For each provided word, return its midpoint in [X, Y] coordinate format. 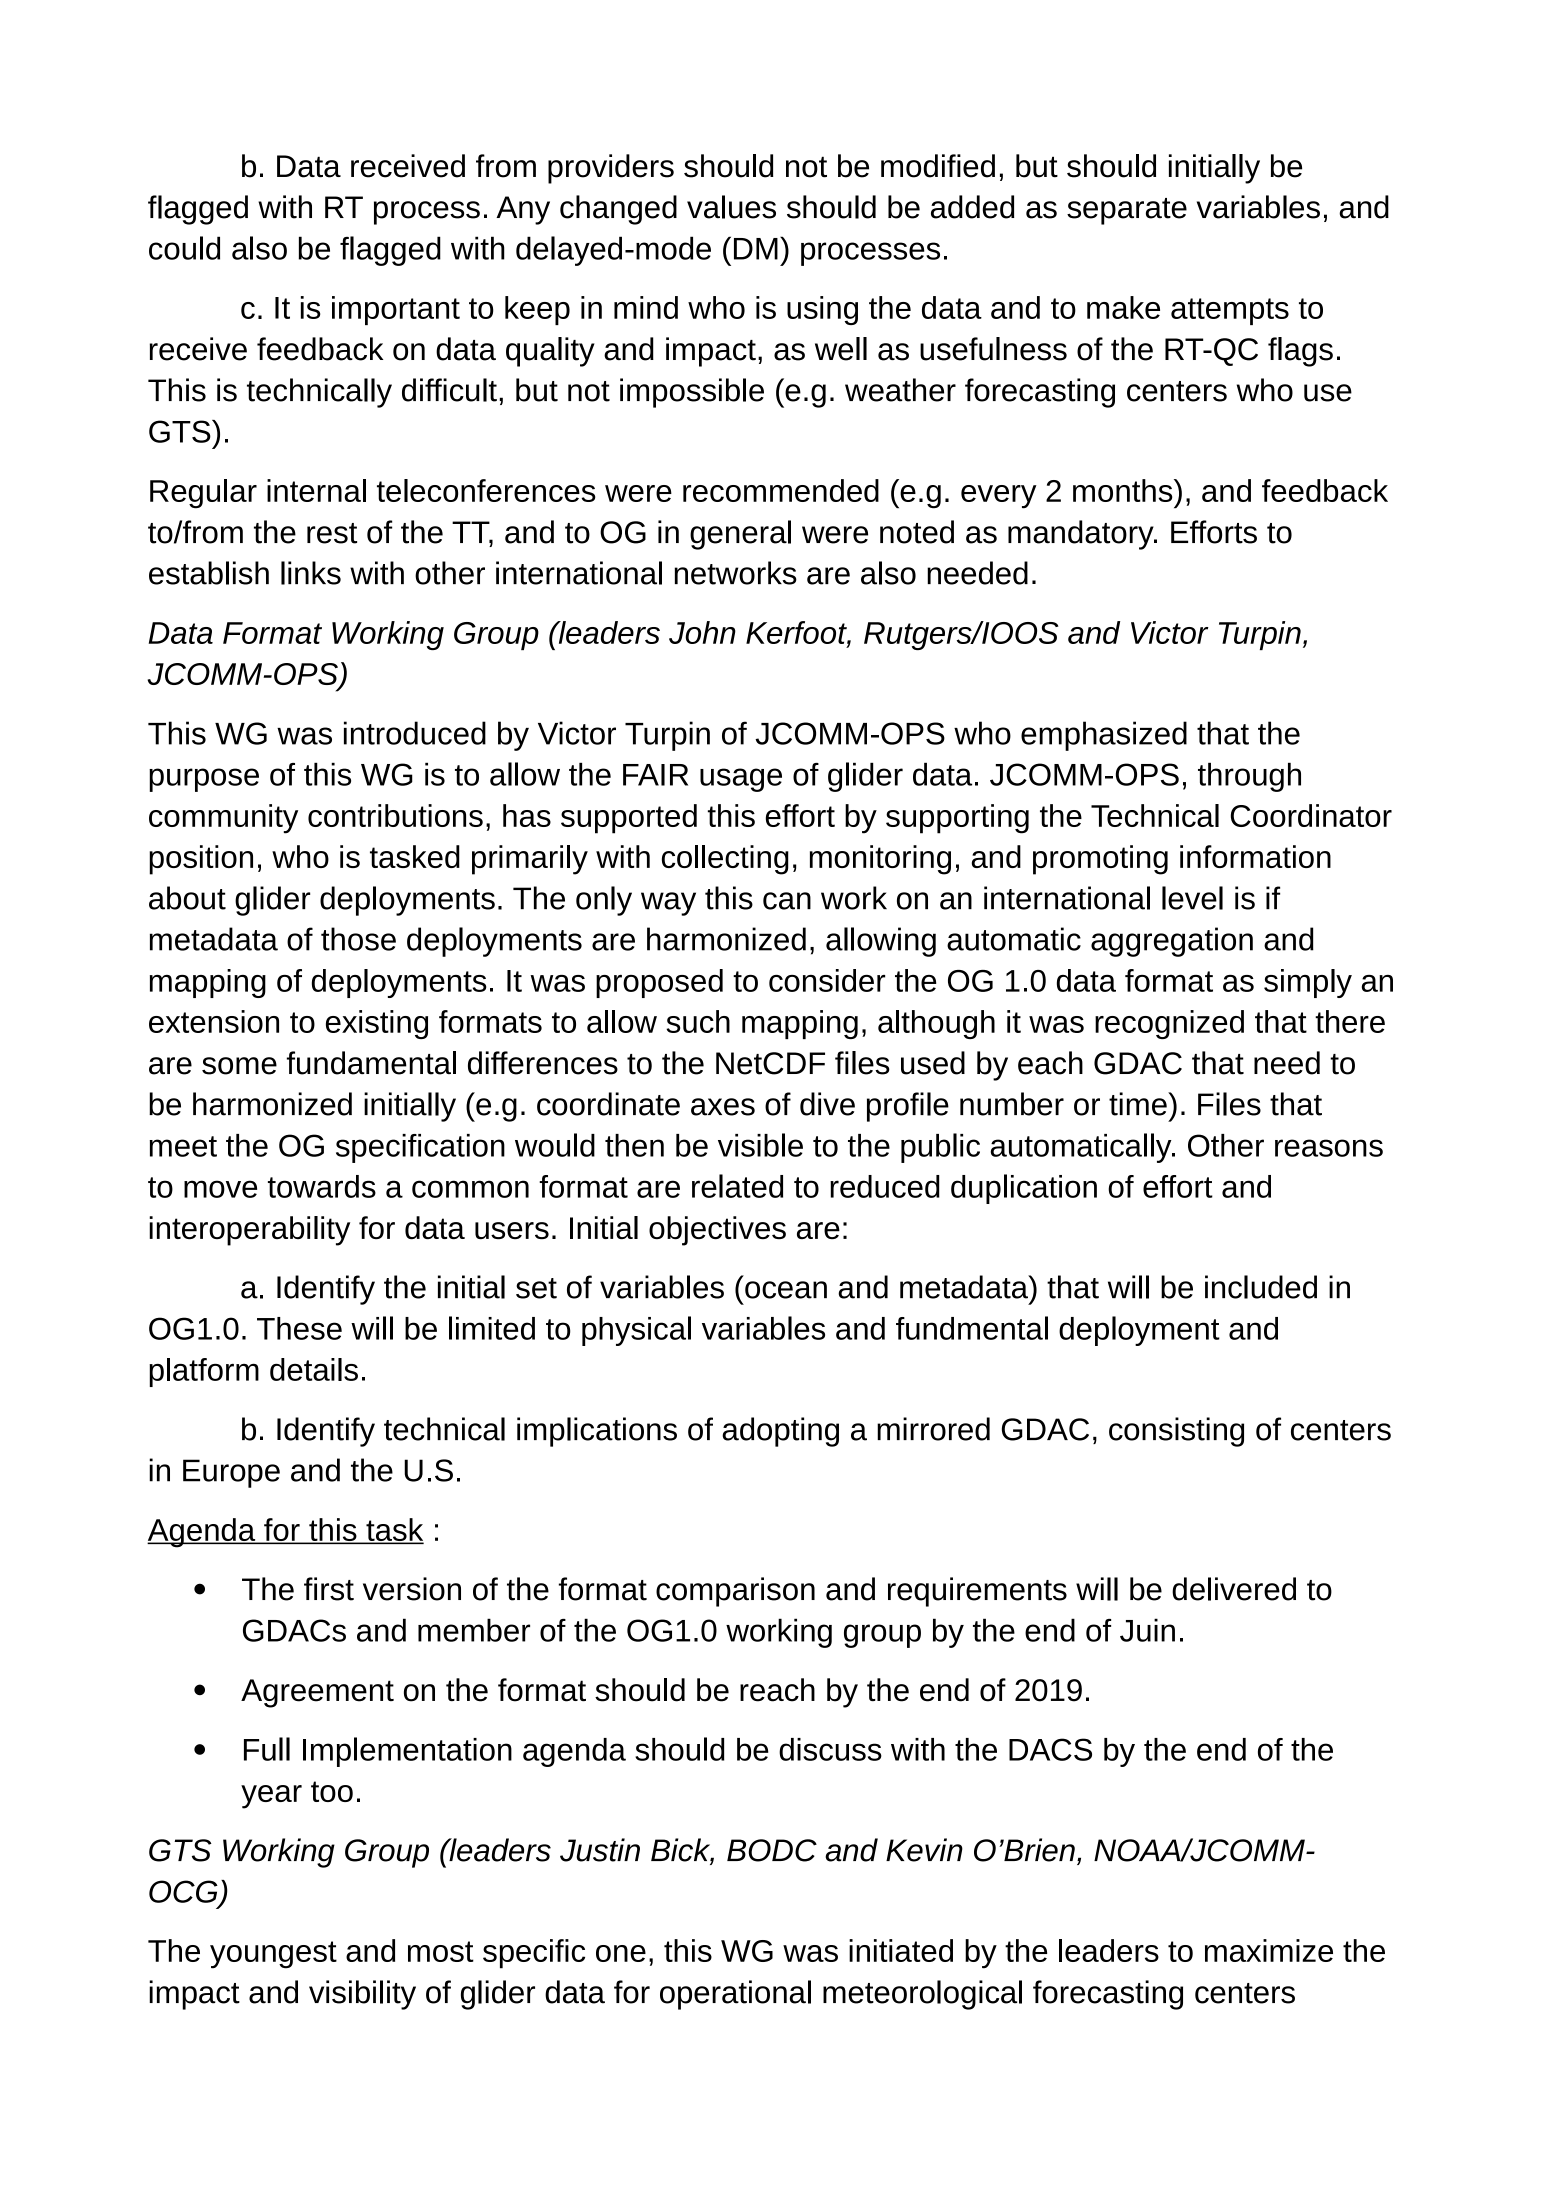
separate [1127, 211]
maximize [1269, 1950]
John [702, 632]
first [329, 1589]
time [1139, 1104]
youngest [273, 1955]
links [311, 573]
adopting [780, 1432]
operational [735, 1995]
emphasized [1104, 736]
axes [723, 1107]
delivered [1234, 1589]
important [396, 310]
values [731, 207]
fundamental [371, 1063]
